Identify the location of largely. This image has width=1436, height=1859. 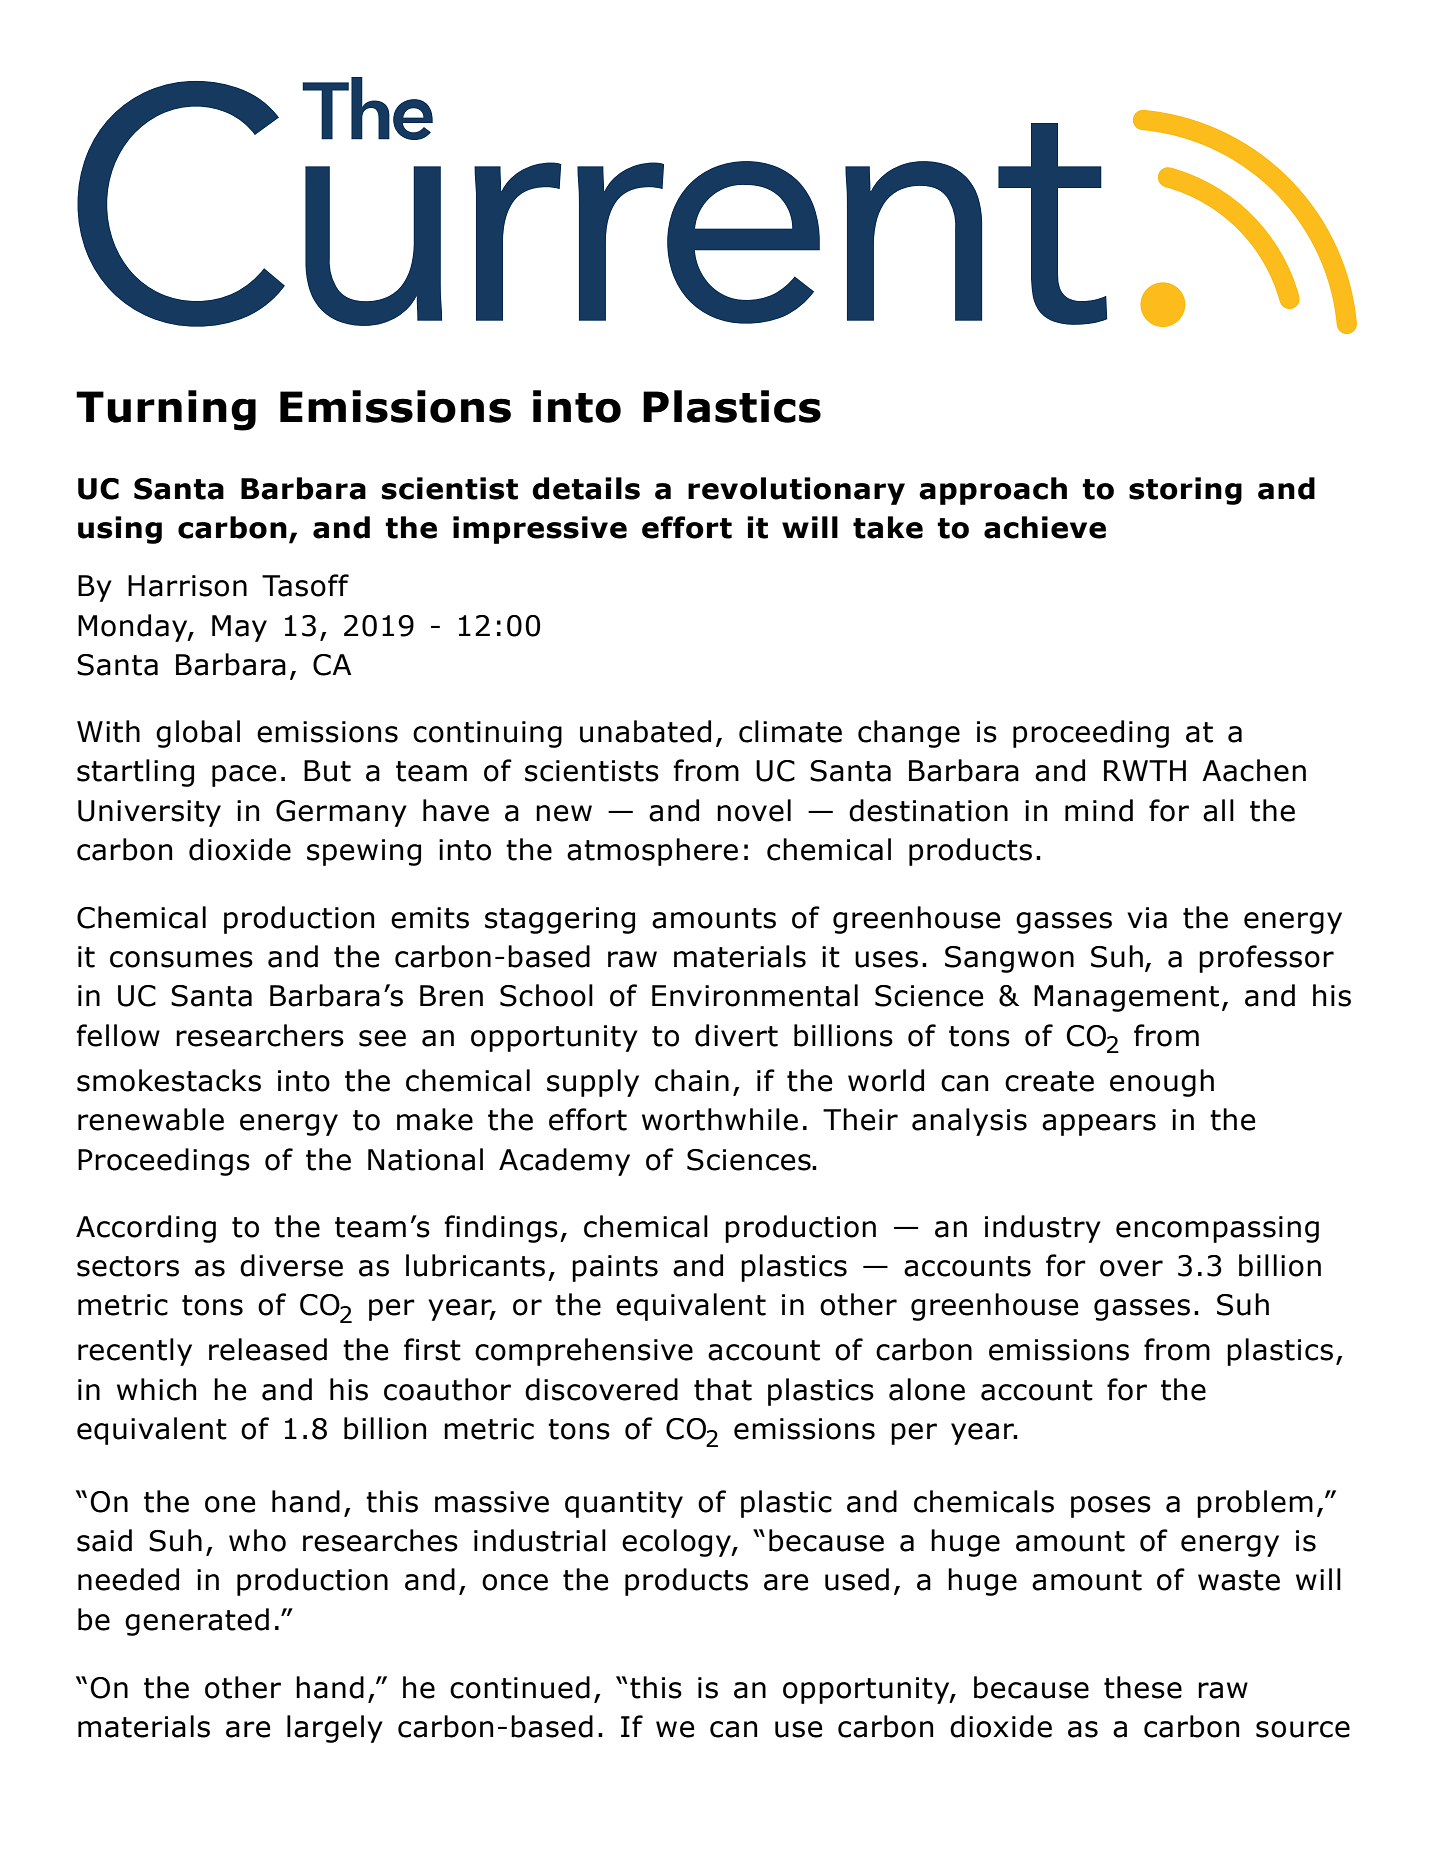
(335, 1729).
